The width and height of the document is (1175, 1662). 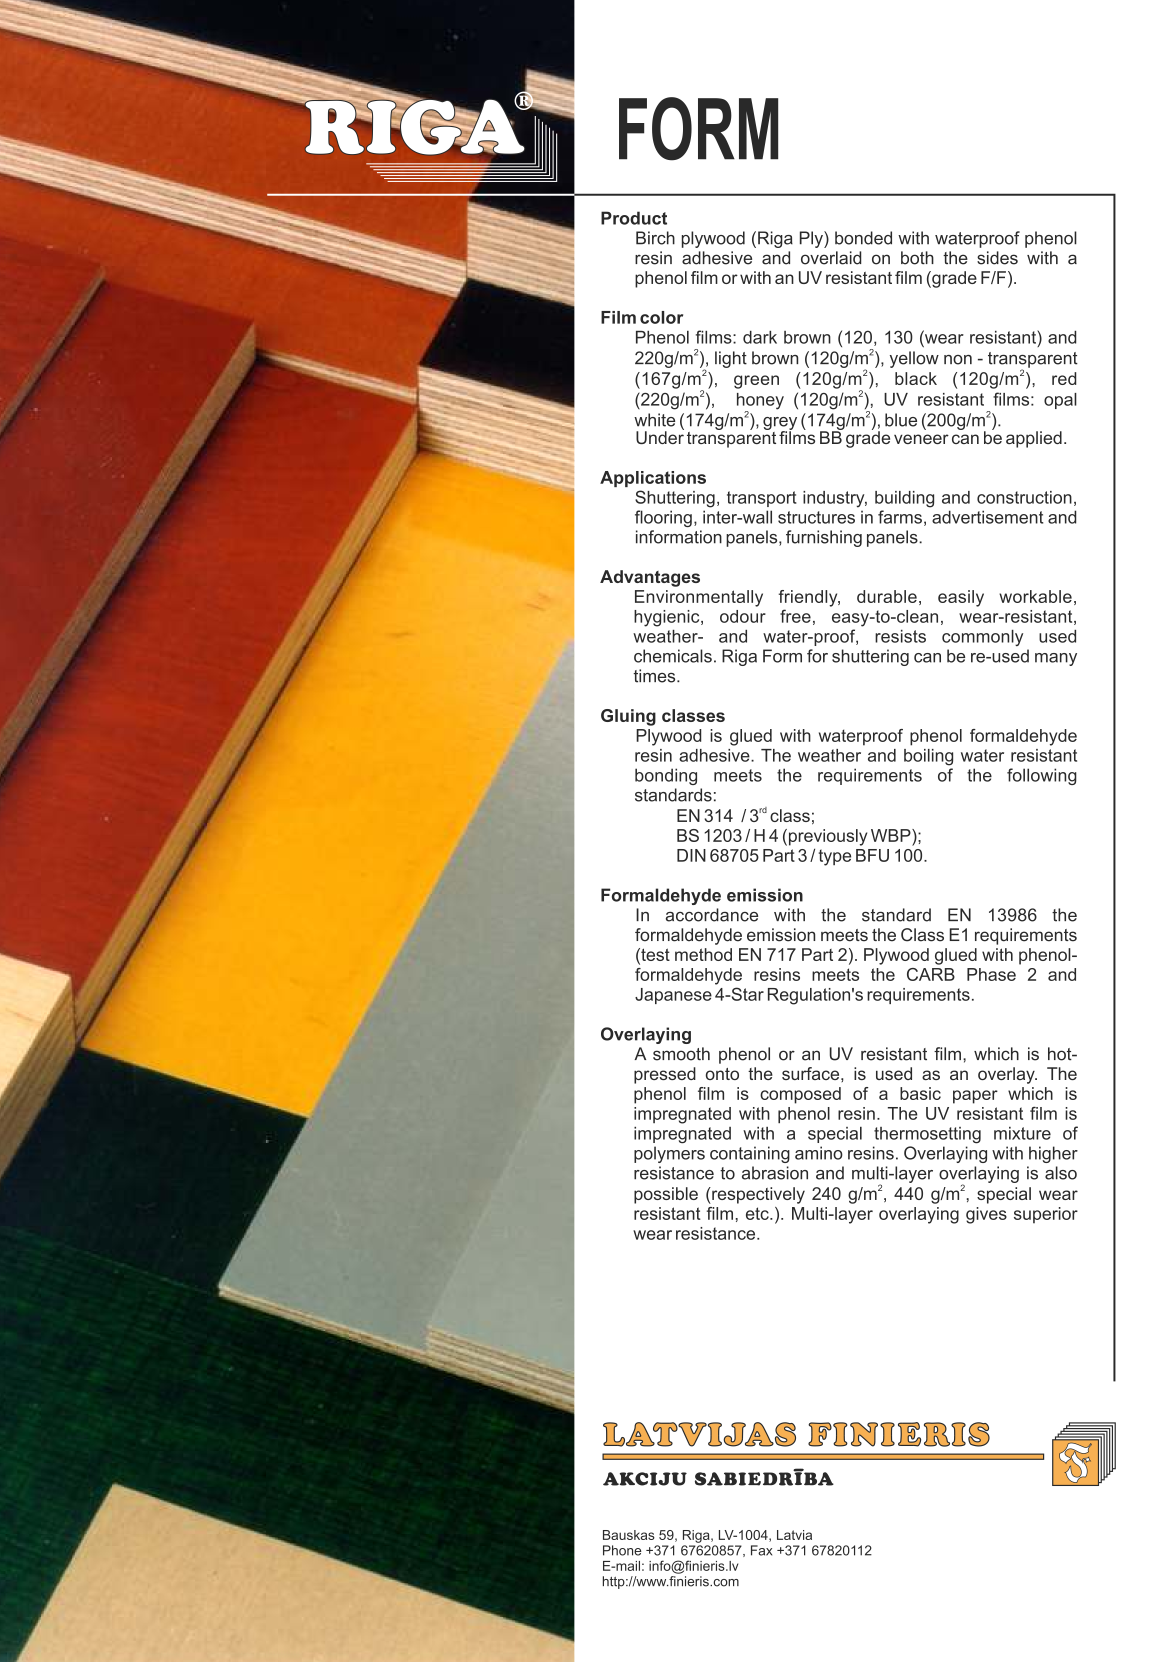 What do you see at coordinates (982, 638) in the document?
I see `commonly` at bounding box center [982, 638].
